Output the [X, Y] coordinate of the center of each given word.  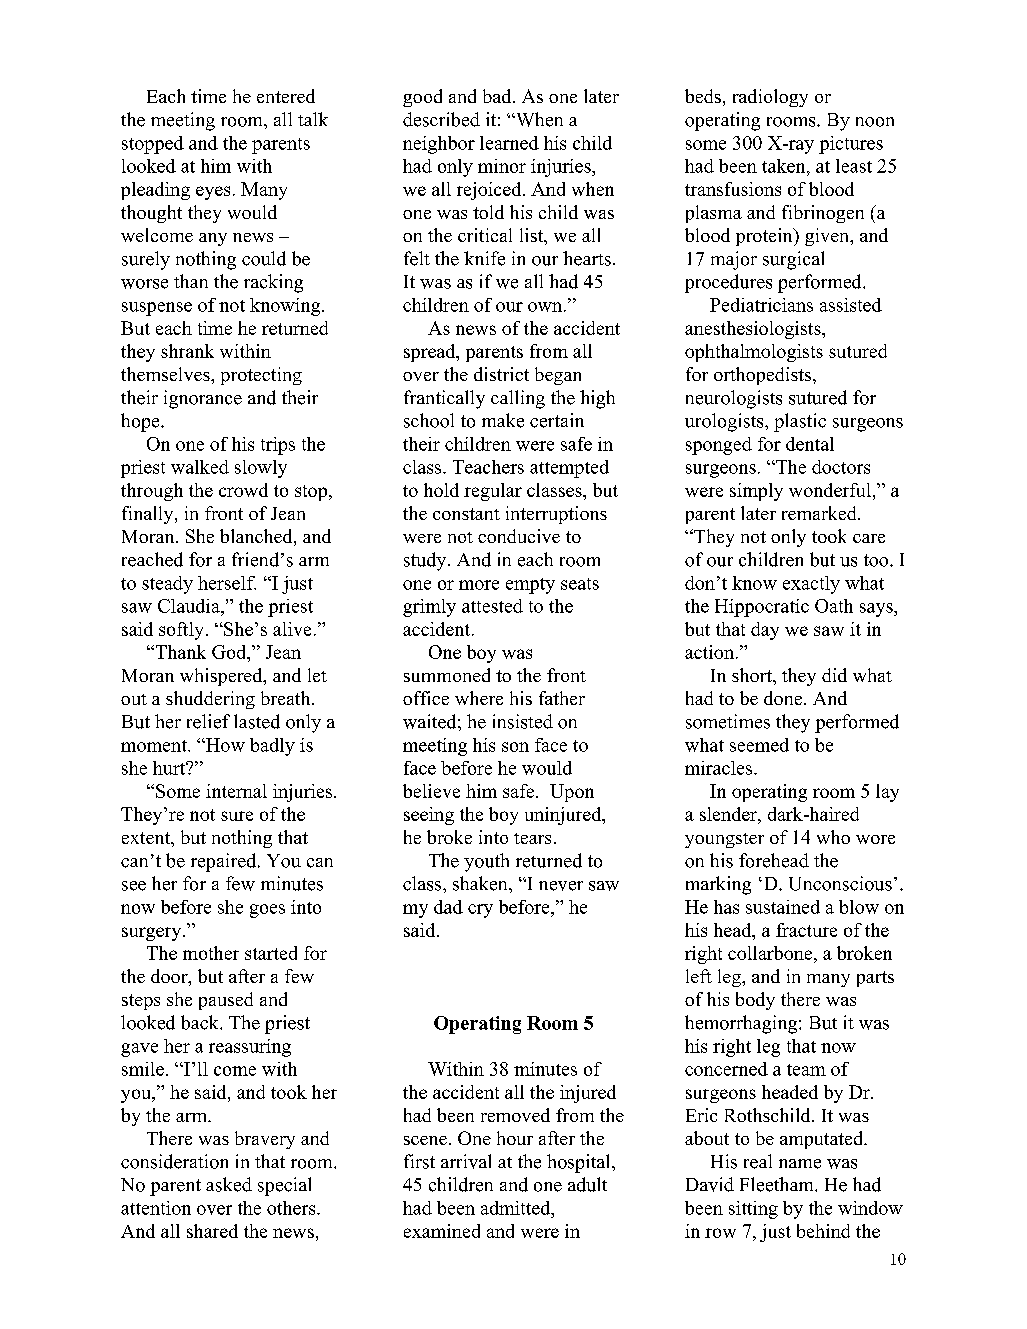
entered [286, 96]
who [833, 837]
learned [509, 143]
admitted [517, 1208]
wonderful [831, 490]
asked [229, 1184]
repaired [225, 862]
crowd [243, 490]
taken [785, 166]
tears [532, 838]
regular [493, 492]
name [800, 1164]
